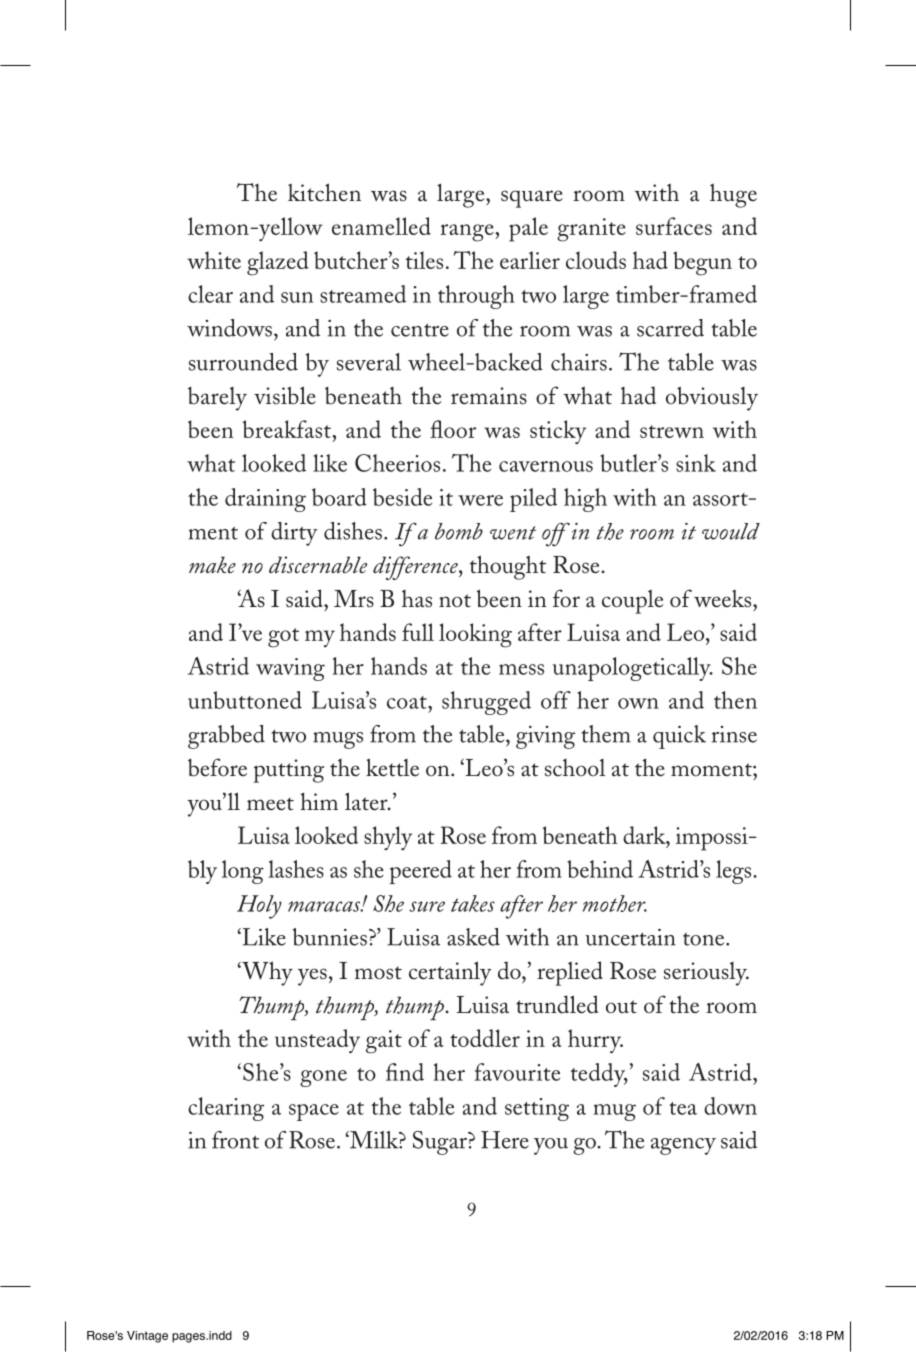  Describe the element at coordinates (450, 973) in the screenshot. I see `certainly` at that location.
